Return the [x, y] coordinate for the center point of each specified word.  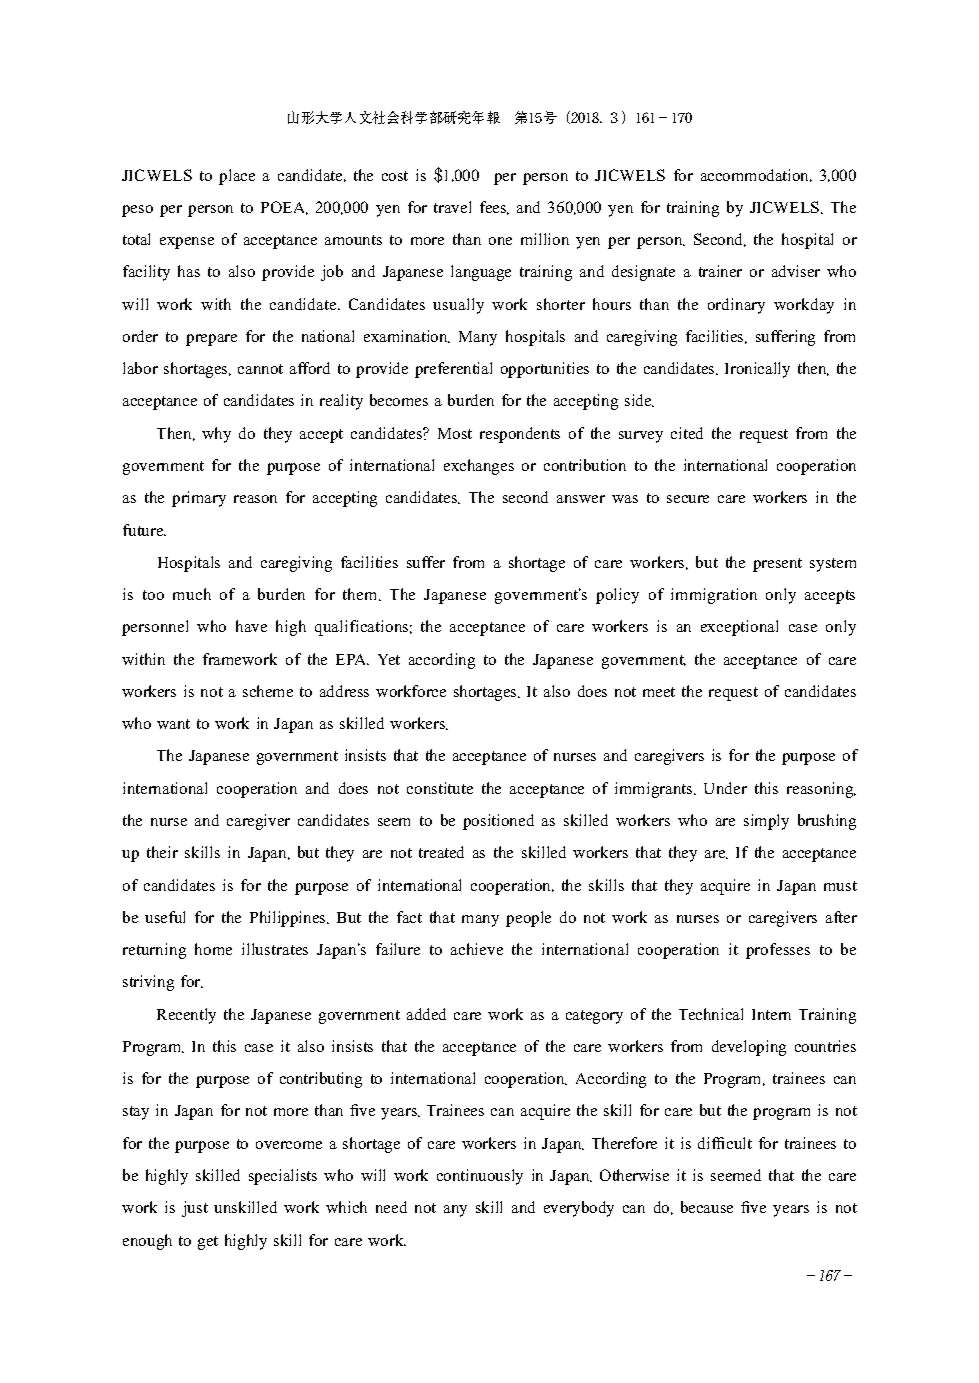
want [173, 724]
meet [659, 692]
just [195, 1209]
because [707, 1207]
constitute [440, 788]
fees [494, 208]
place [237, 177]
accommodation [756, 175]
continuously [480, 1177]
